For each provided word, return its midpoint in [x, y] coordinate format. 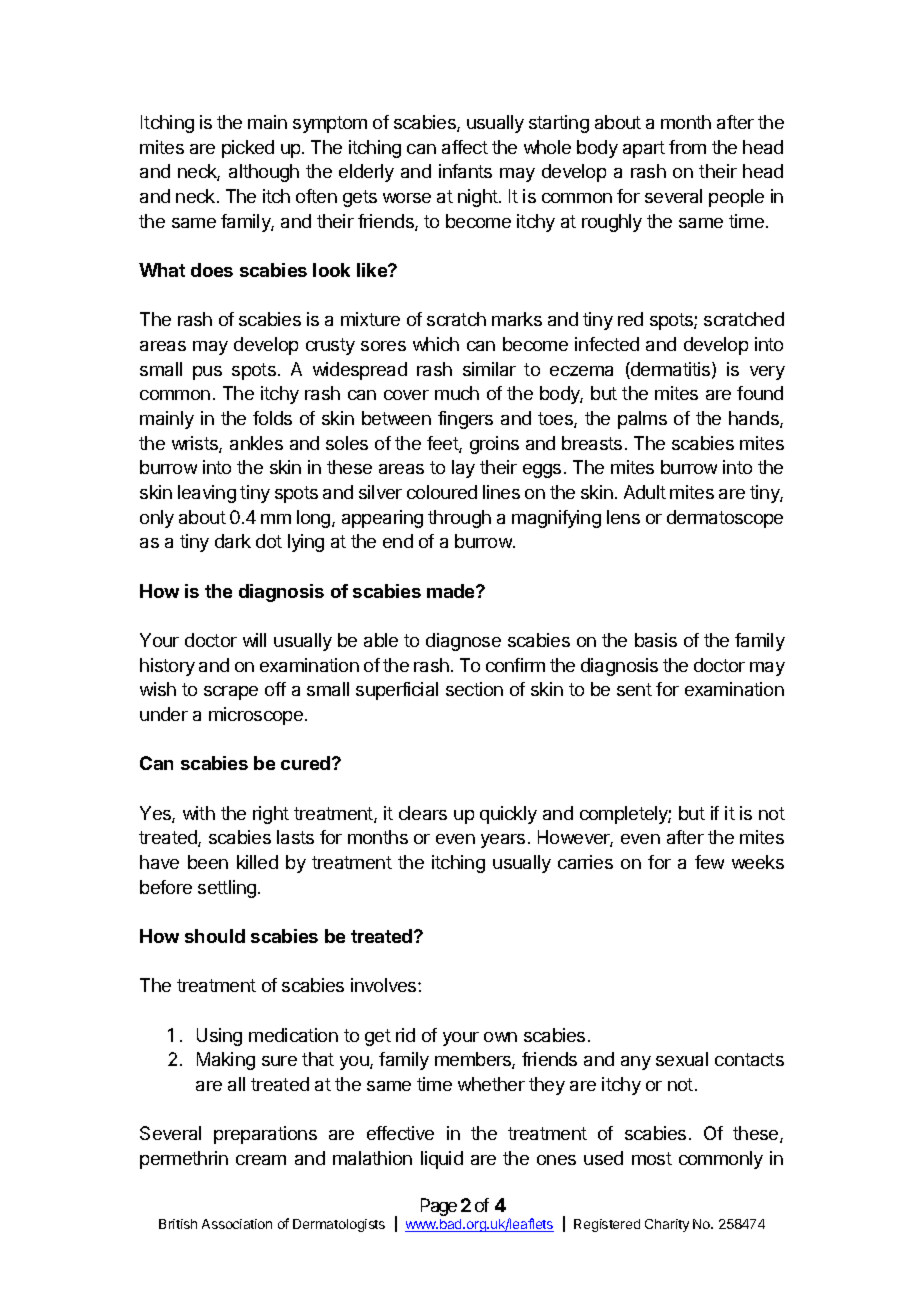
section [474, 689]
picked [248, 149]
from [687, 147]
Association [237, 1224]
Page [439, 1207]
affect [465, 147]
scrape [231, 693]
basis [656, 640]
